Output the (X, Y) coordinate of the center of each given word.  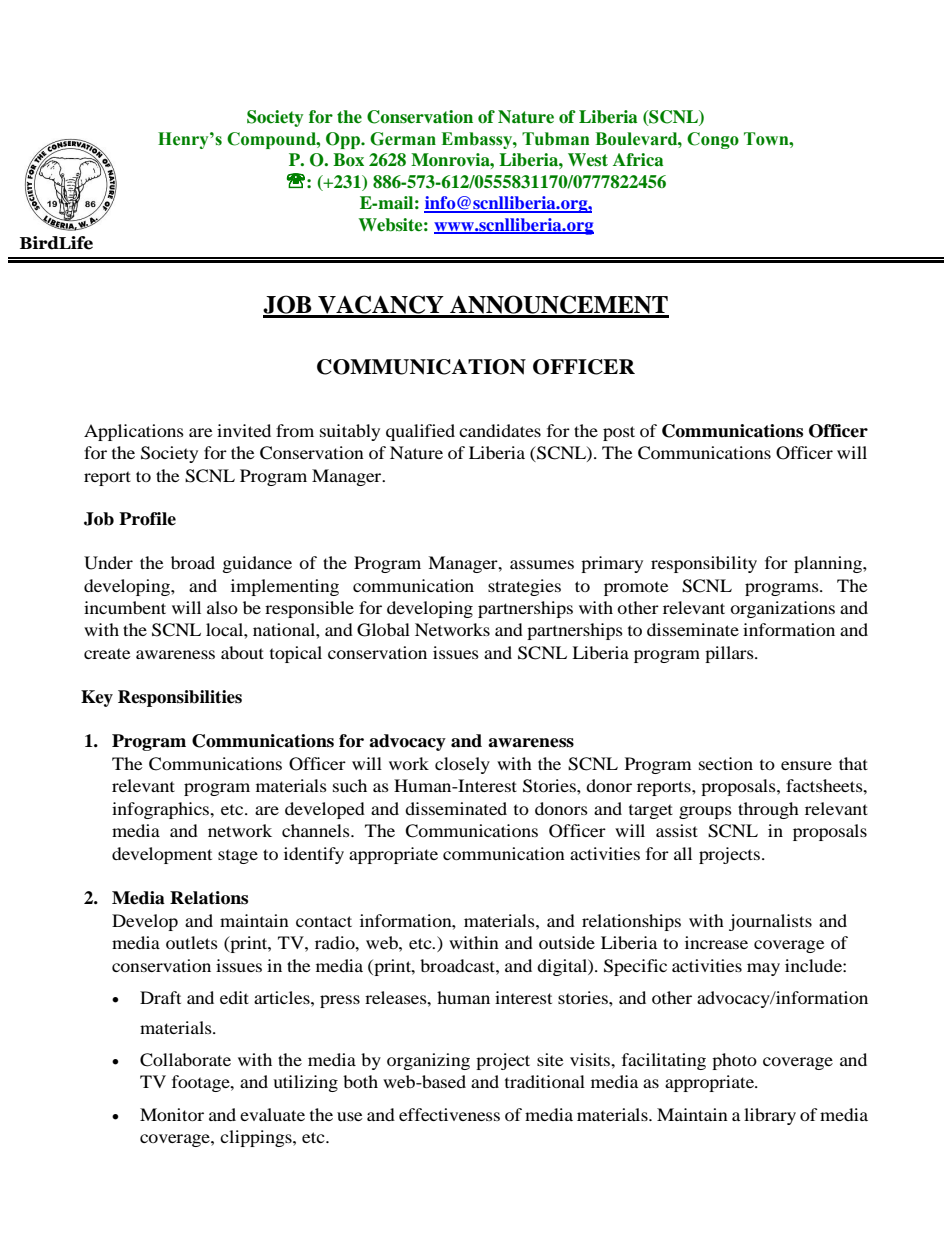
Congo (713, 140)
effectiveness (449, 1114)
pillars (730, 654)
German (403, 139)
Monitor (172, 1114)
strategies (524, 587)
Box (348, 160)
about (242, 652)
